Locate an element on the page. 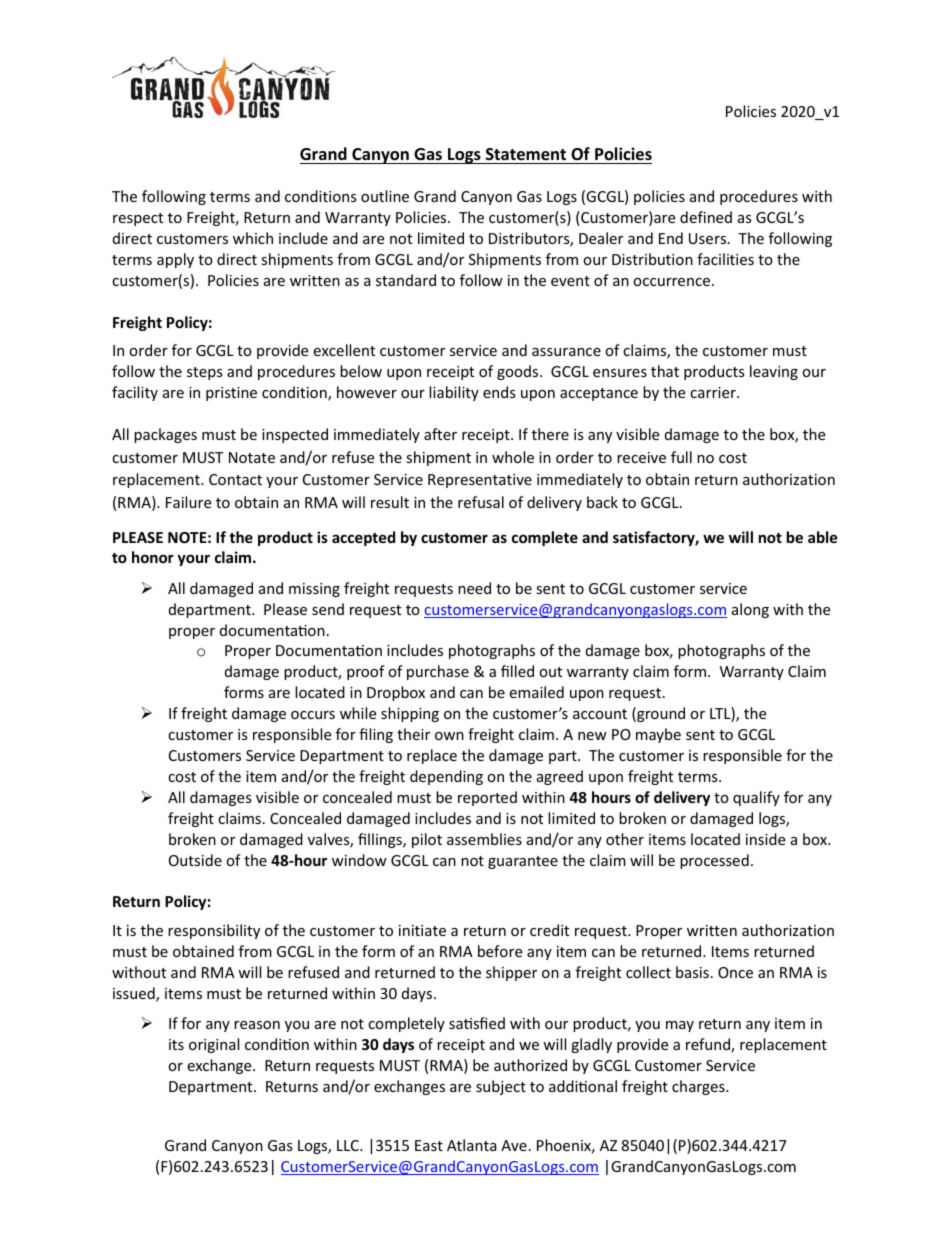 This document has height=1233, width=952. charges is located at coordinates (699, 1087).
